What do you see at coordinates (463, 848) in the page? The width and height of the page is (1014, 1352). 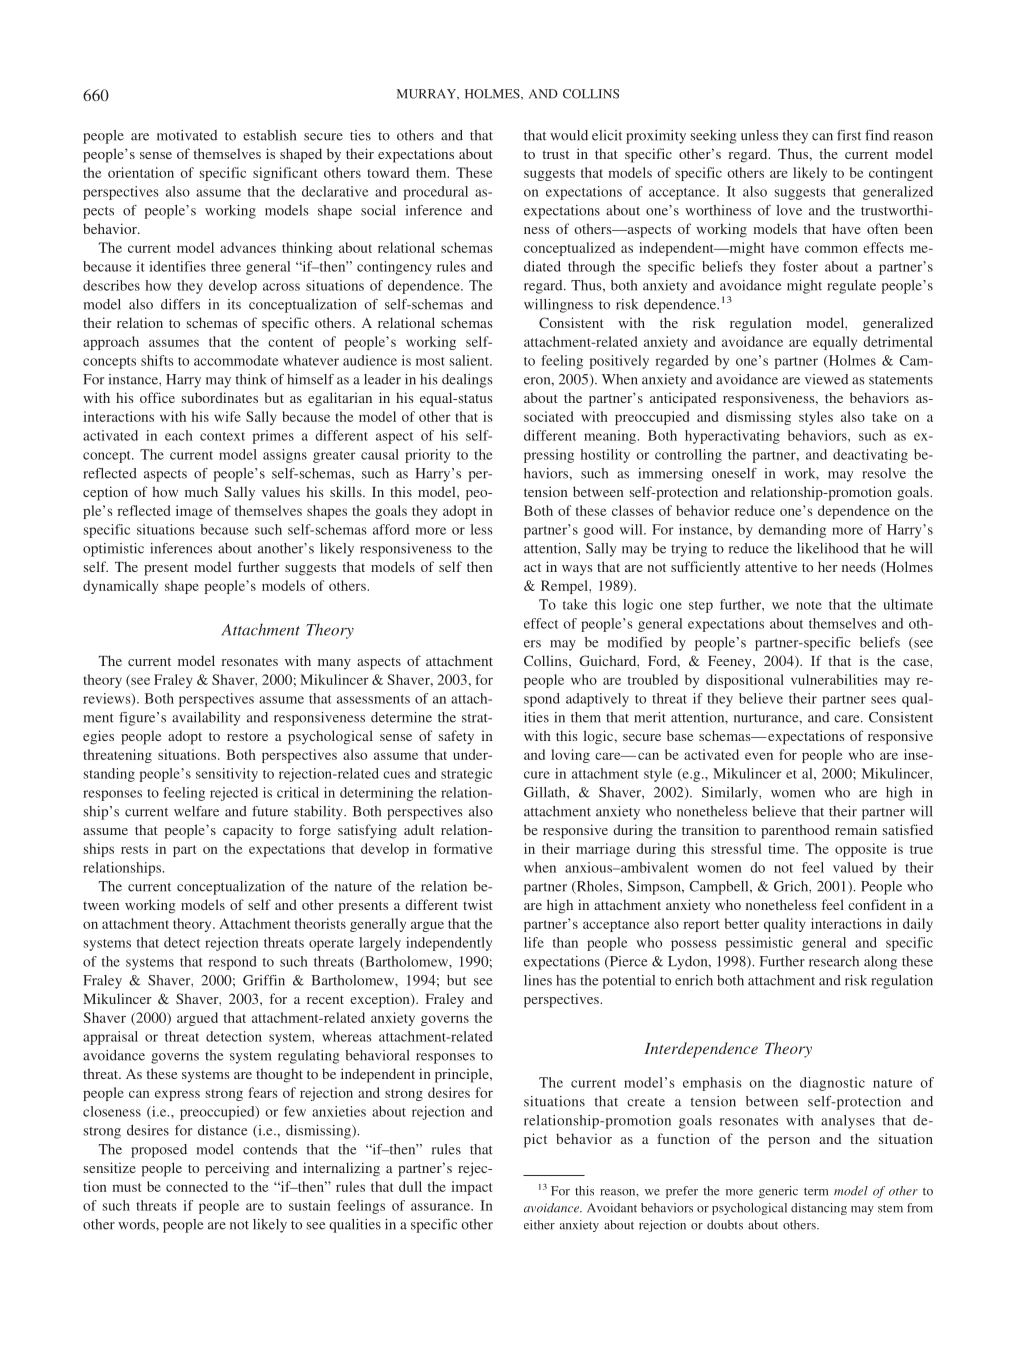 I see `formative` at bounding box center [463, 848].
